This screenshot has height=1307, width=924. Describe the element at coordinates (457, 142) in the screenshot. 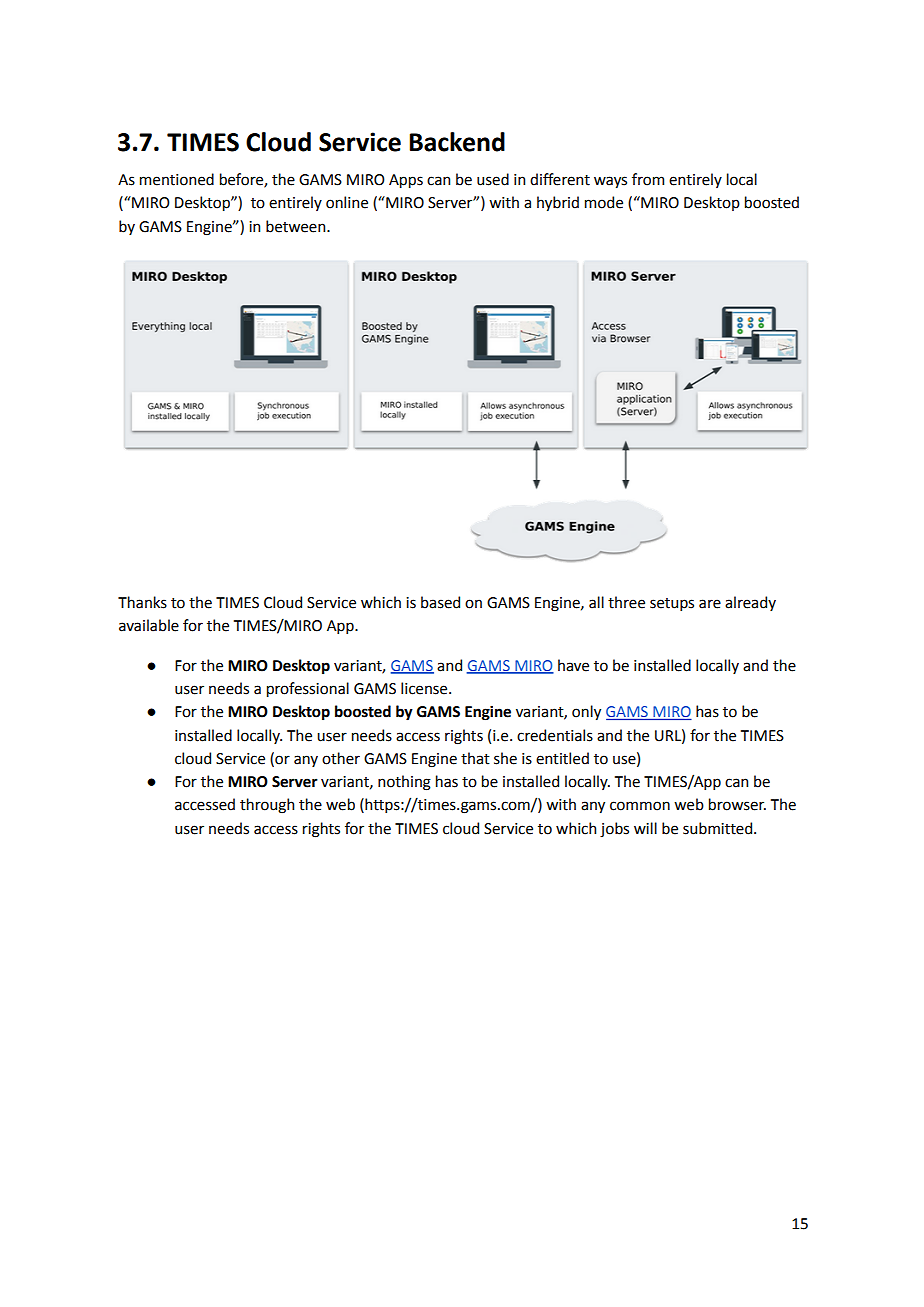

I see `Backend` at that location.
